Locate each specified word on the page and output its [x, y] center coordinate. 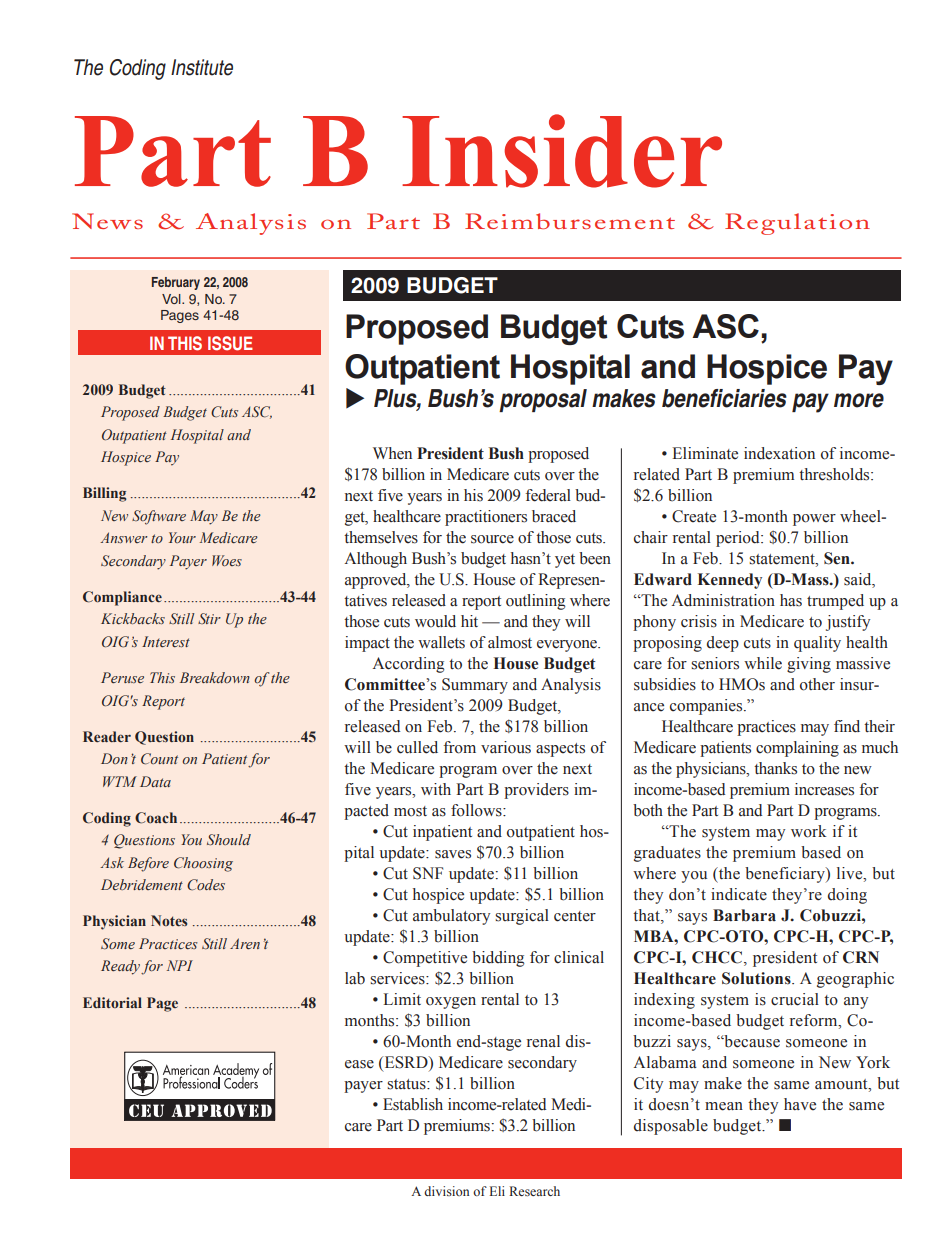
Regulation [797, 224]
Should [229, 840]
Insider [562, 151]
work [809, 831]
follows [477, 810]
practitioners [486, 518]
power [814, 520]
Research [534, 1191]
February [176, 283]
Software [159, 517]
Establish [413, 1104]
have [800, 1104]
